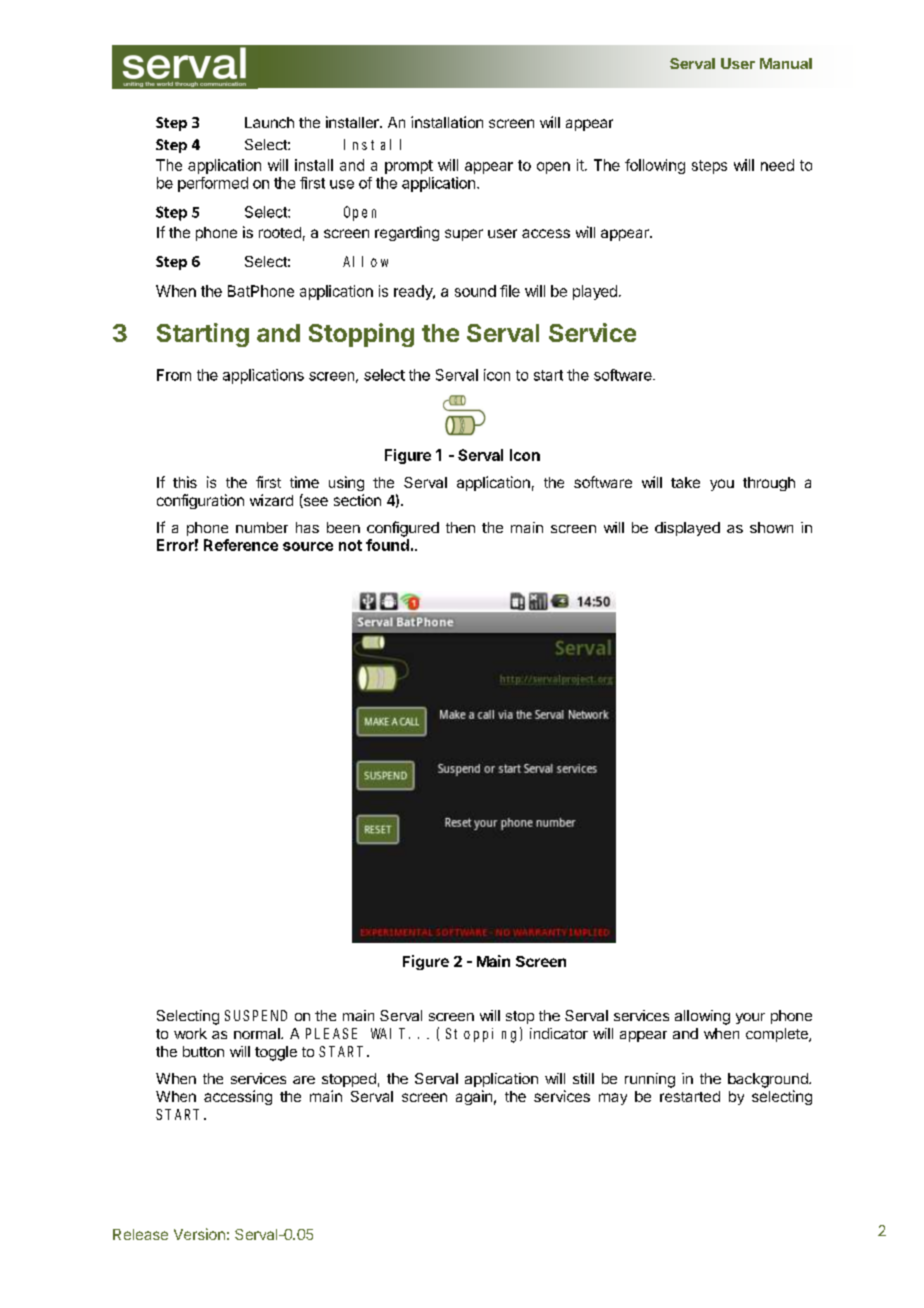 Image resolution: width=924 pixels, height=1308 pixels. I want to click on again, so click(474, 1097).
